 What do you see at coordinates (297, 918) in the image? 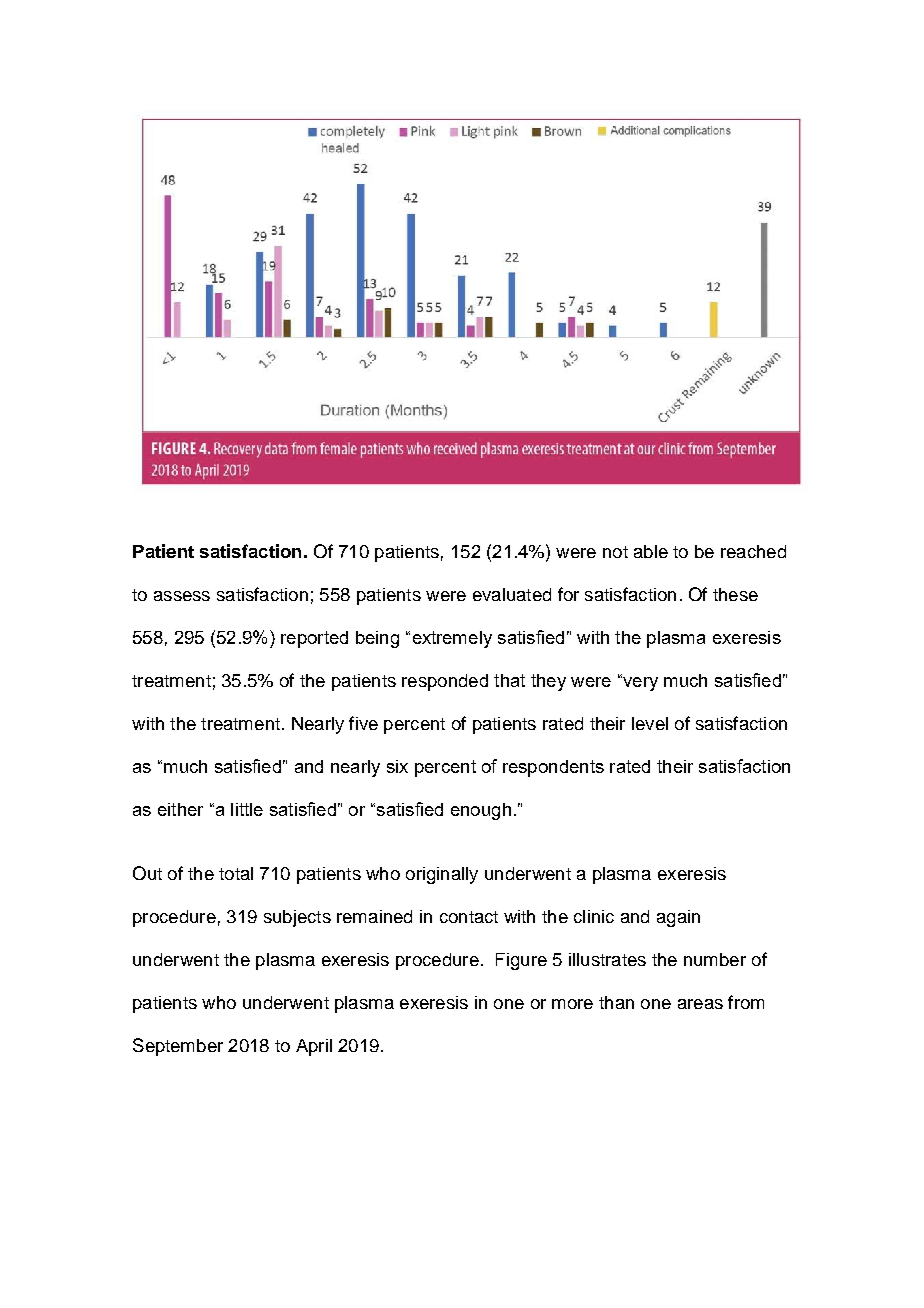
I see `subjects` at bounding box center [297, 918].
